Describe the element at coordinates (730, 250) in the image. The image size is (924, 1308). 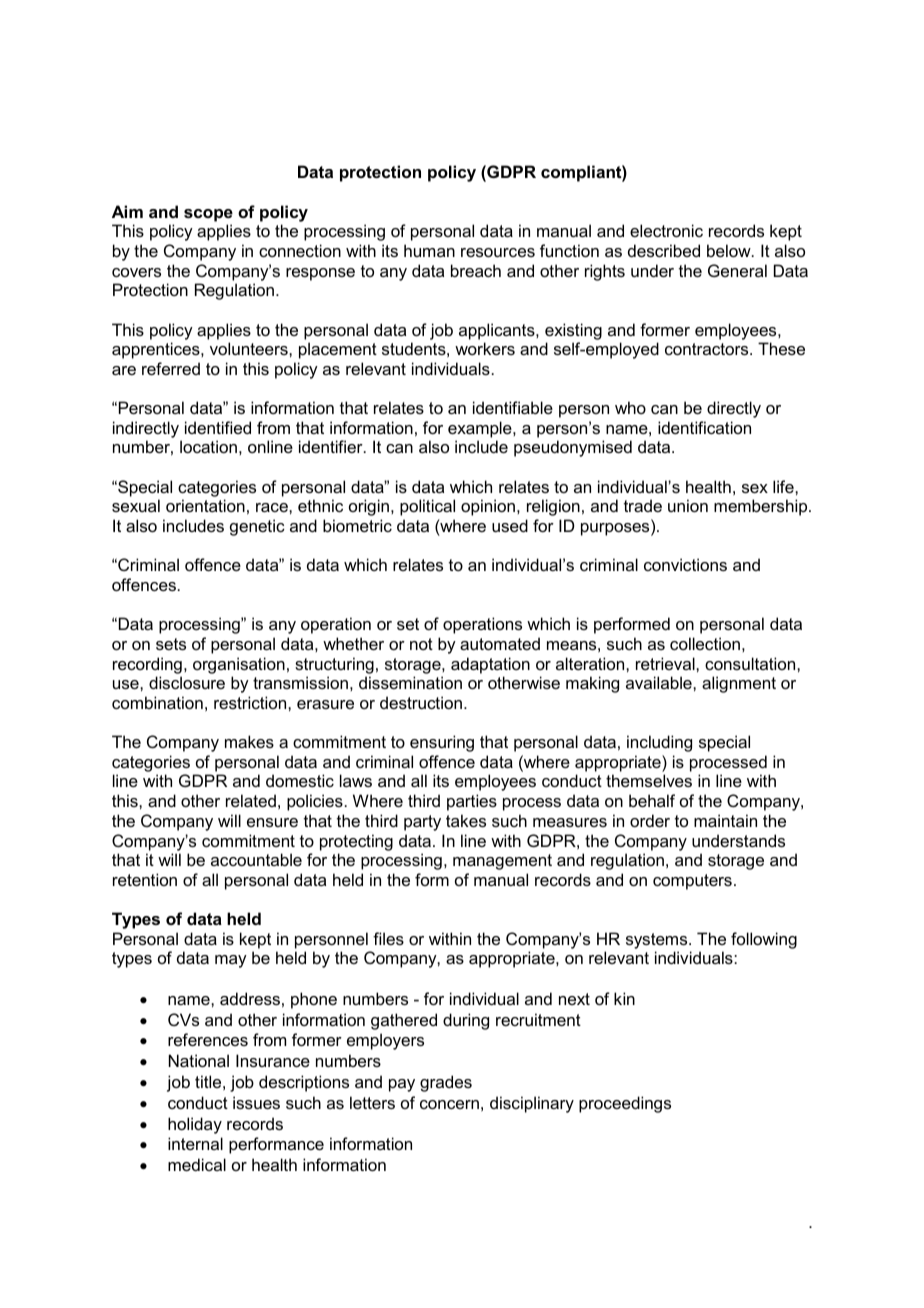
I see `below` at that location.
